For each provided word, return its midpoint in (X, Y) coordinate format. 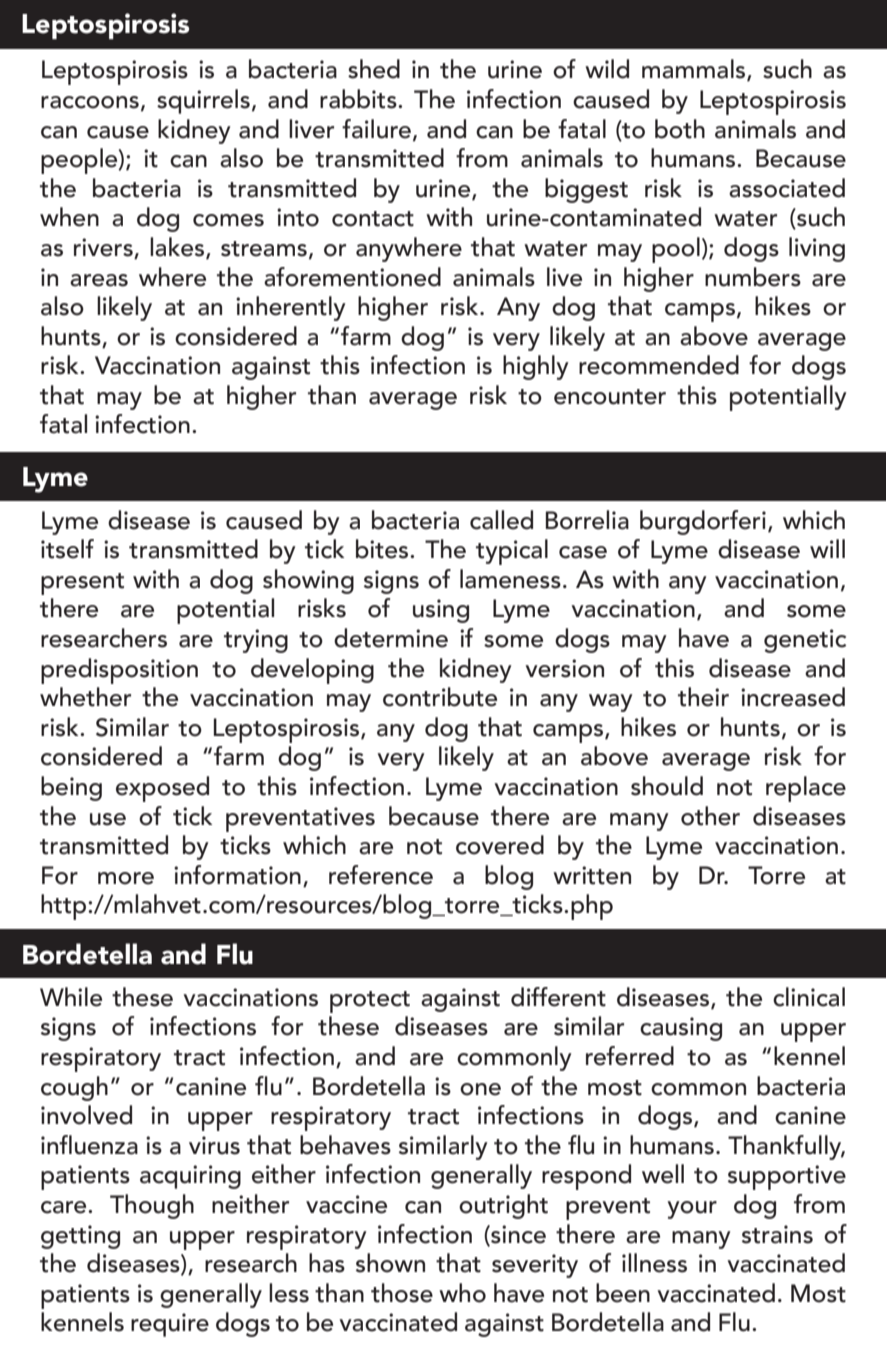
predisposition (119, 671)
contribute (440, 697)
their (703, 697)
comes (228, 220)
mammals (695, 70)
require (170, 1325)
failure (376, 129)
